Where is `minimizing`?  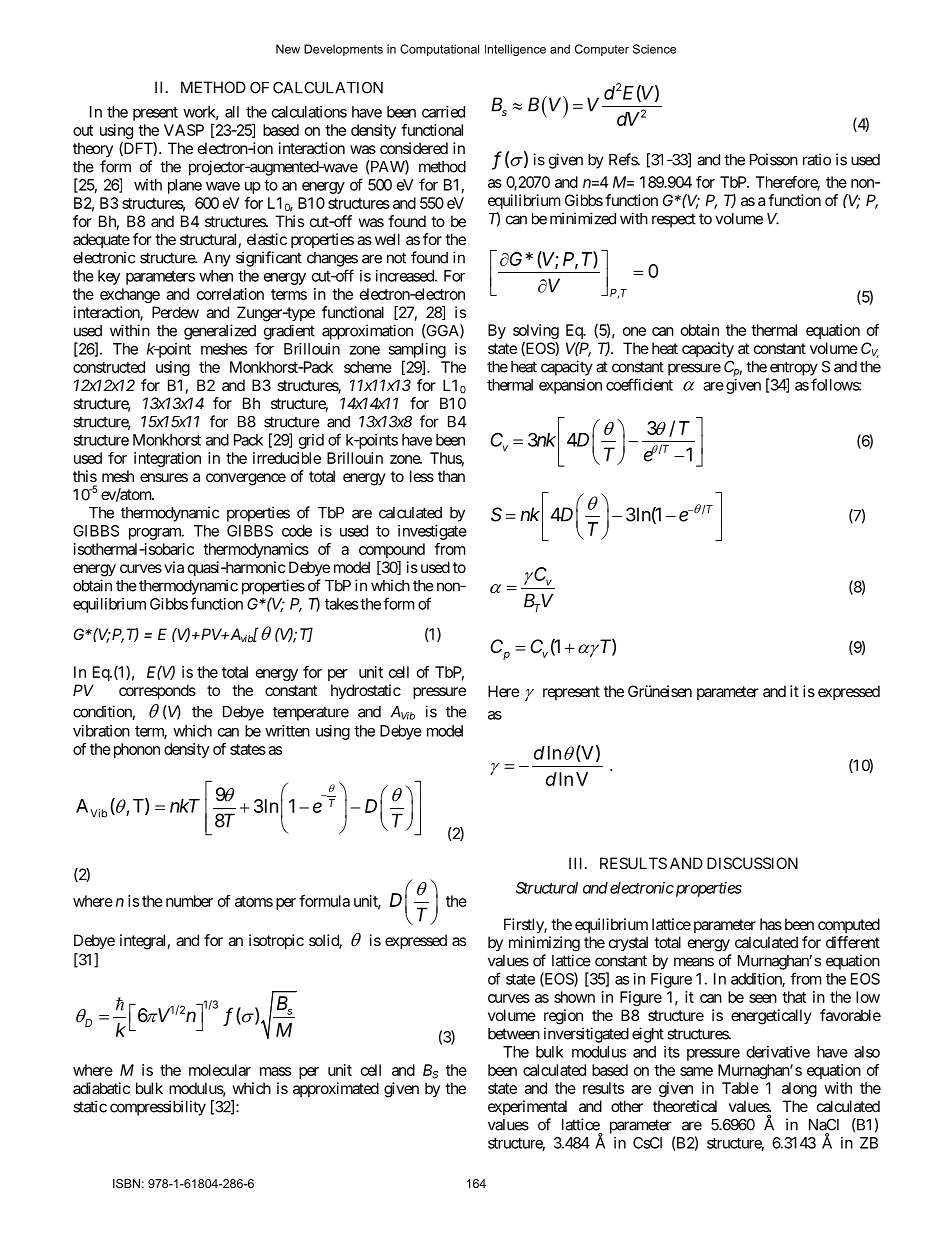
minimizing is located at coordinates (544, 944).
